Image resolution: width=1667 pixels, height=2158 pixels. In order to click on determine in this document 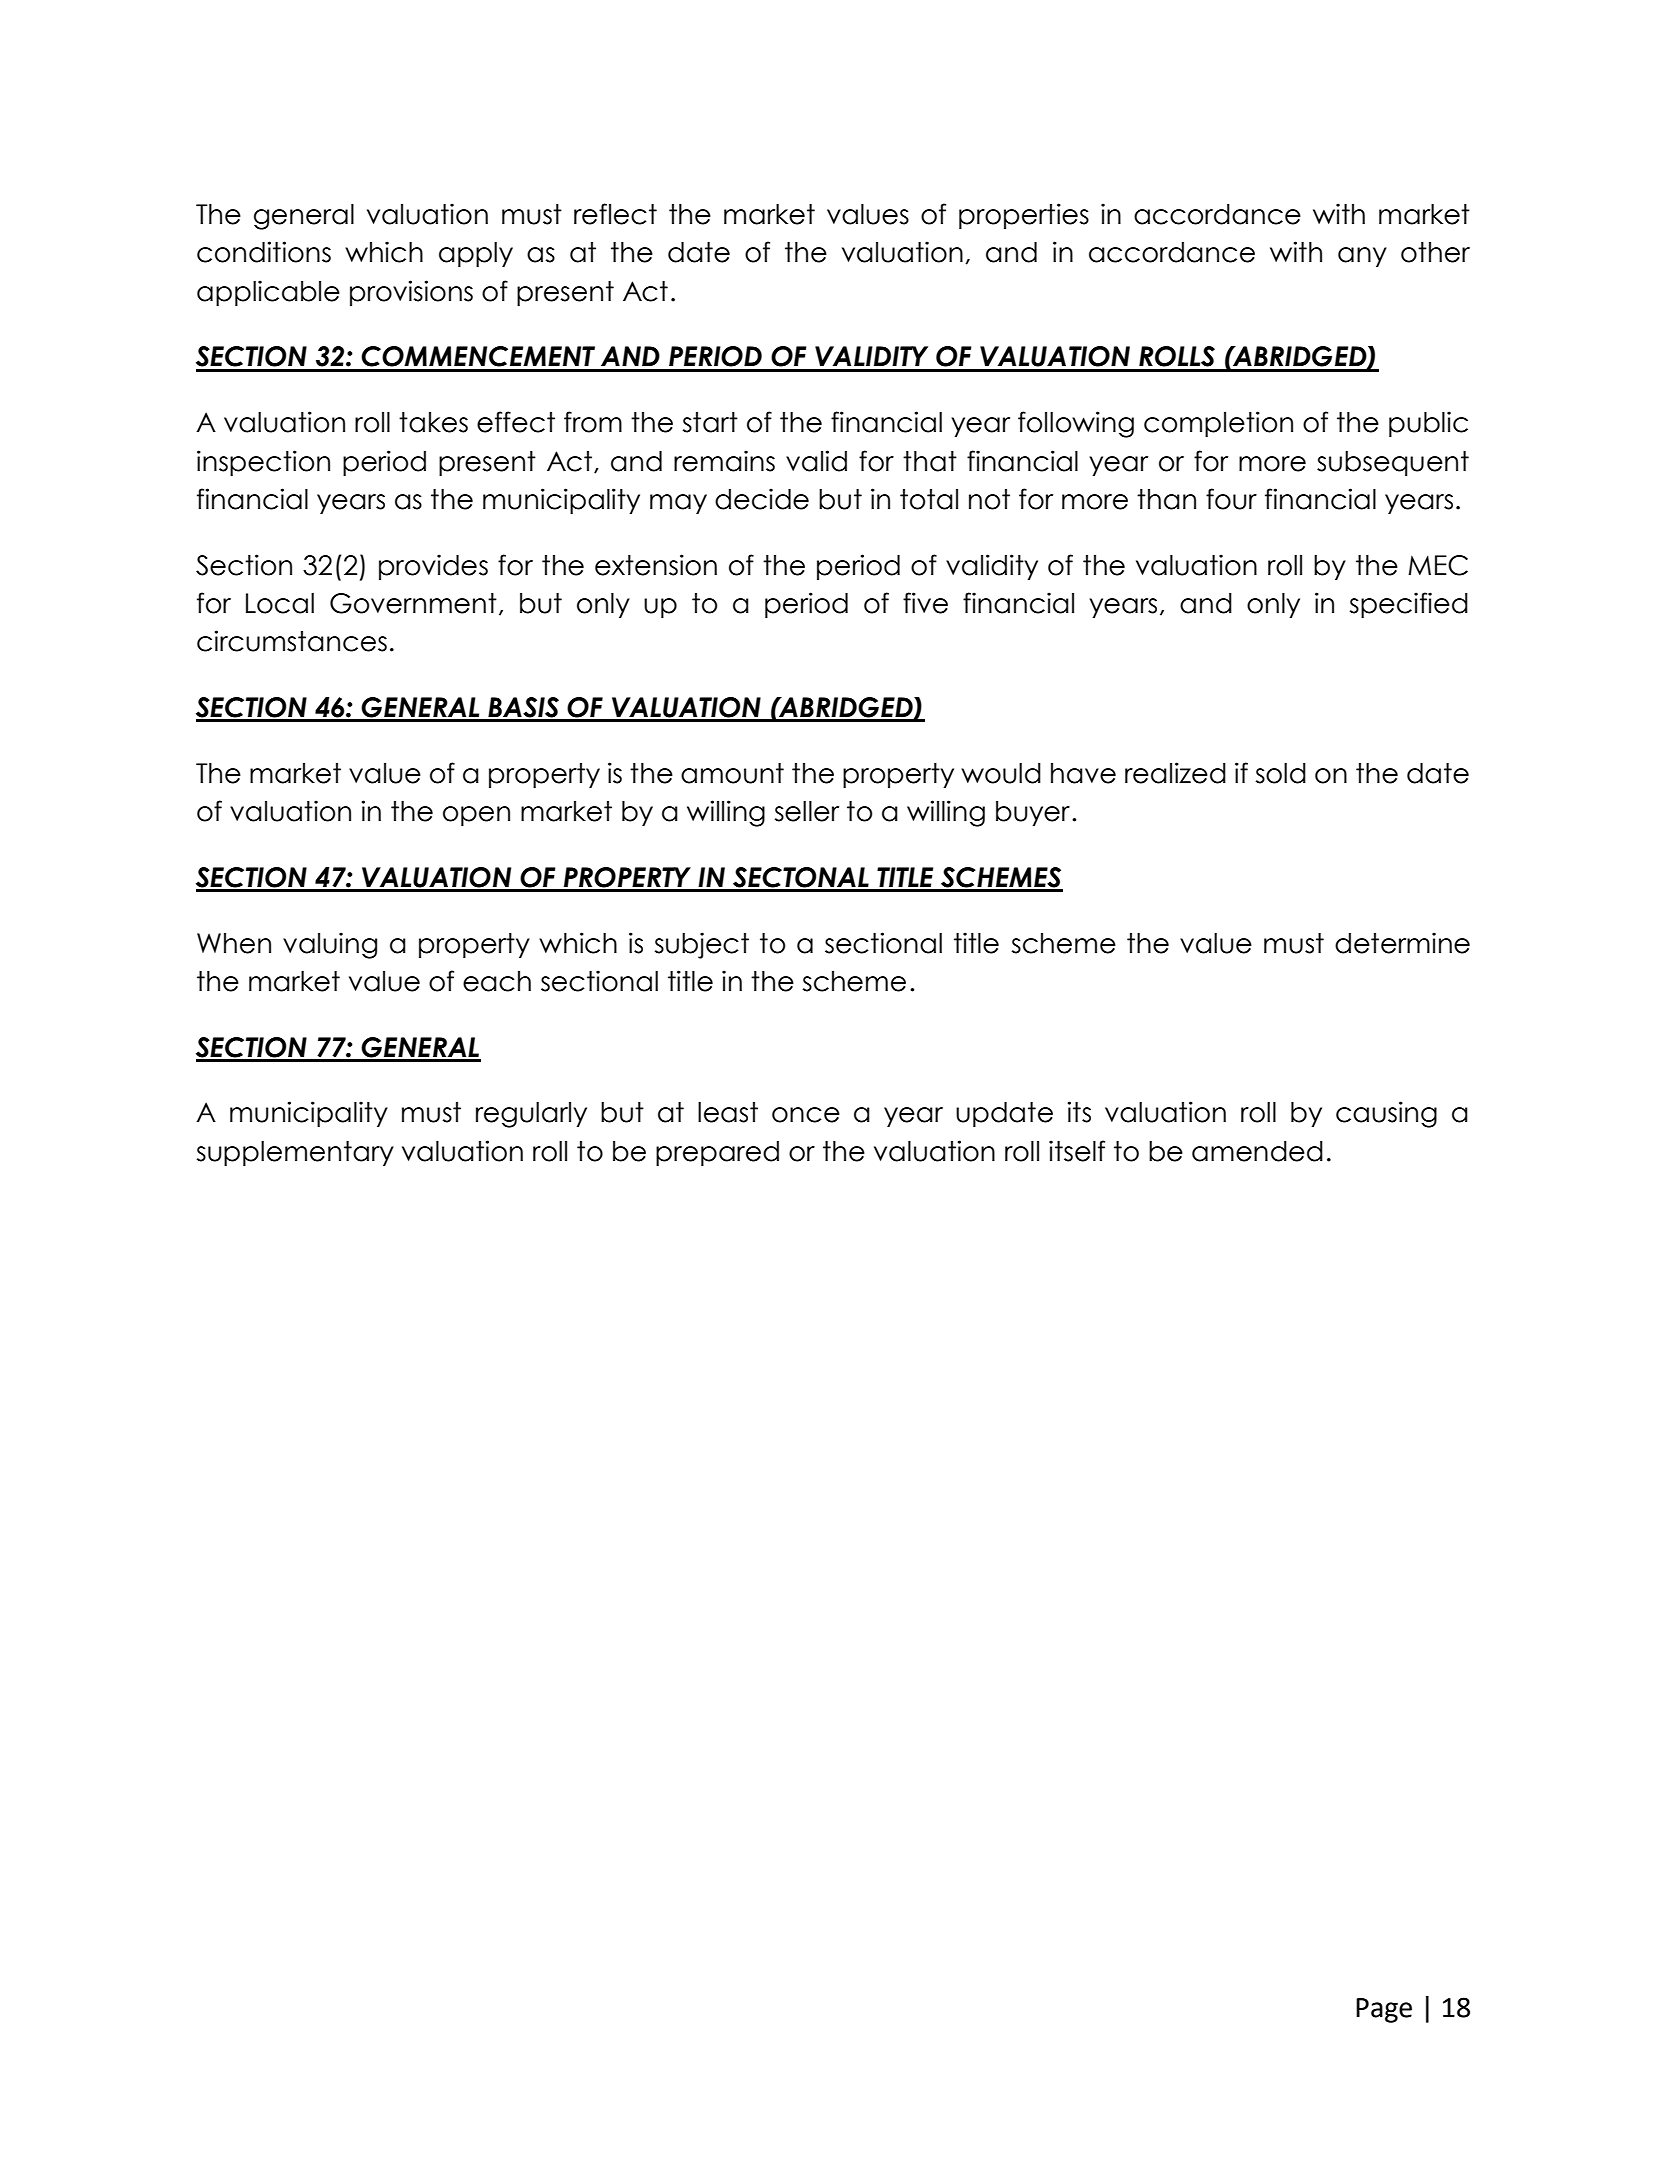, I will do `click(1402, 943)`.
